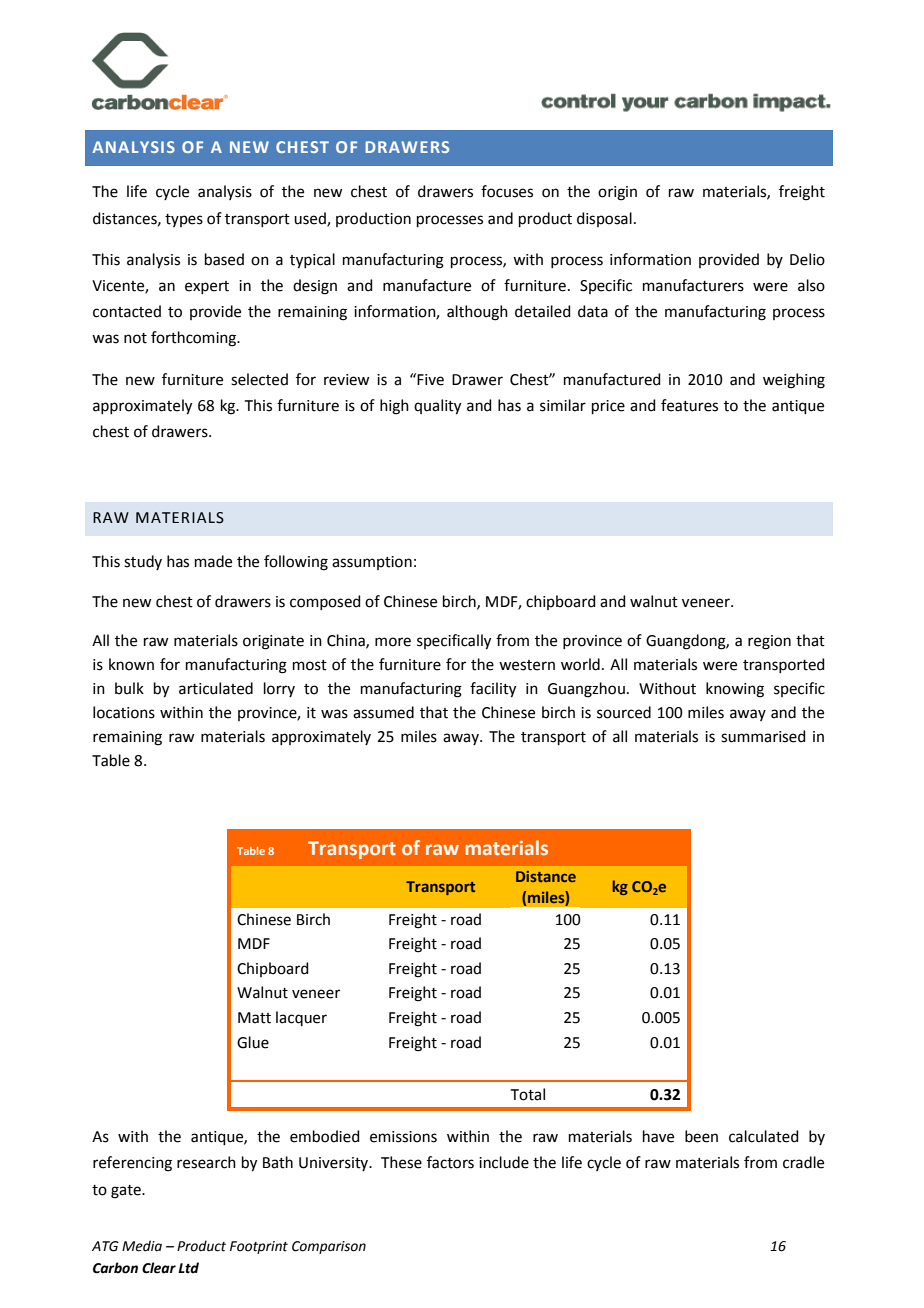  I want to click on made, so click(213, 561).
